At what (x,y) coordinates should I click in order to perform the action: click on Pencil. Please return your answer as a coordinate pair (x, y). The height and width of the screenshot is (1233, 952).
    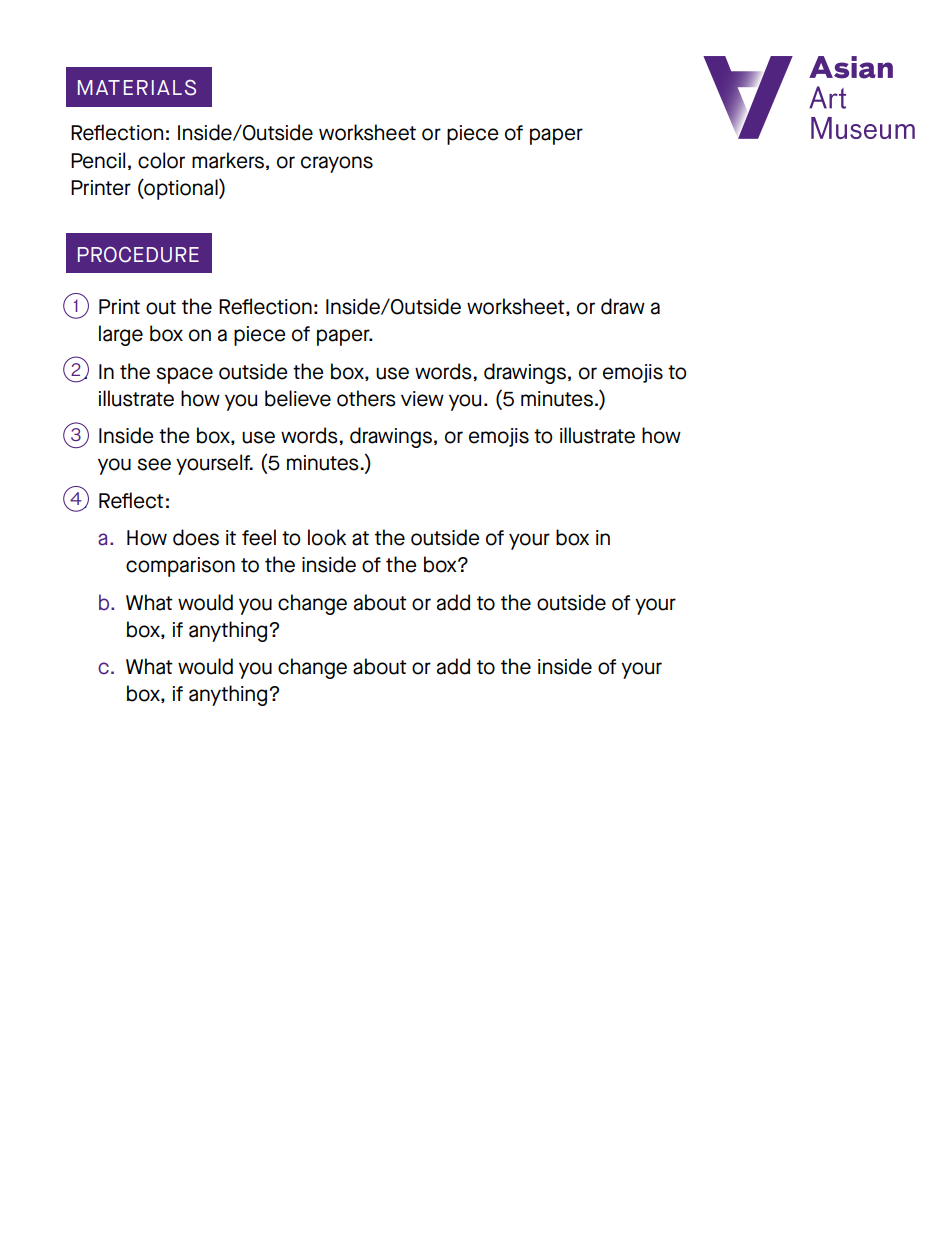
    Looking at the image, I should click on (98, 160).
